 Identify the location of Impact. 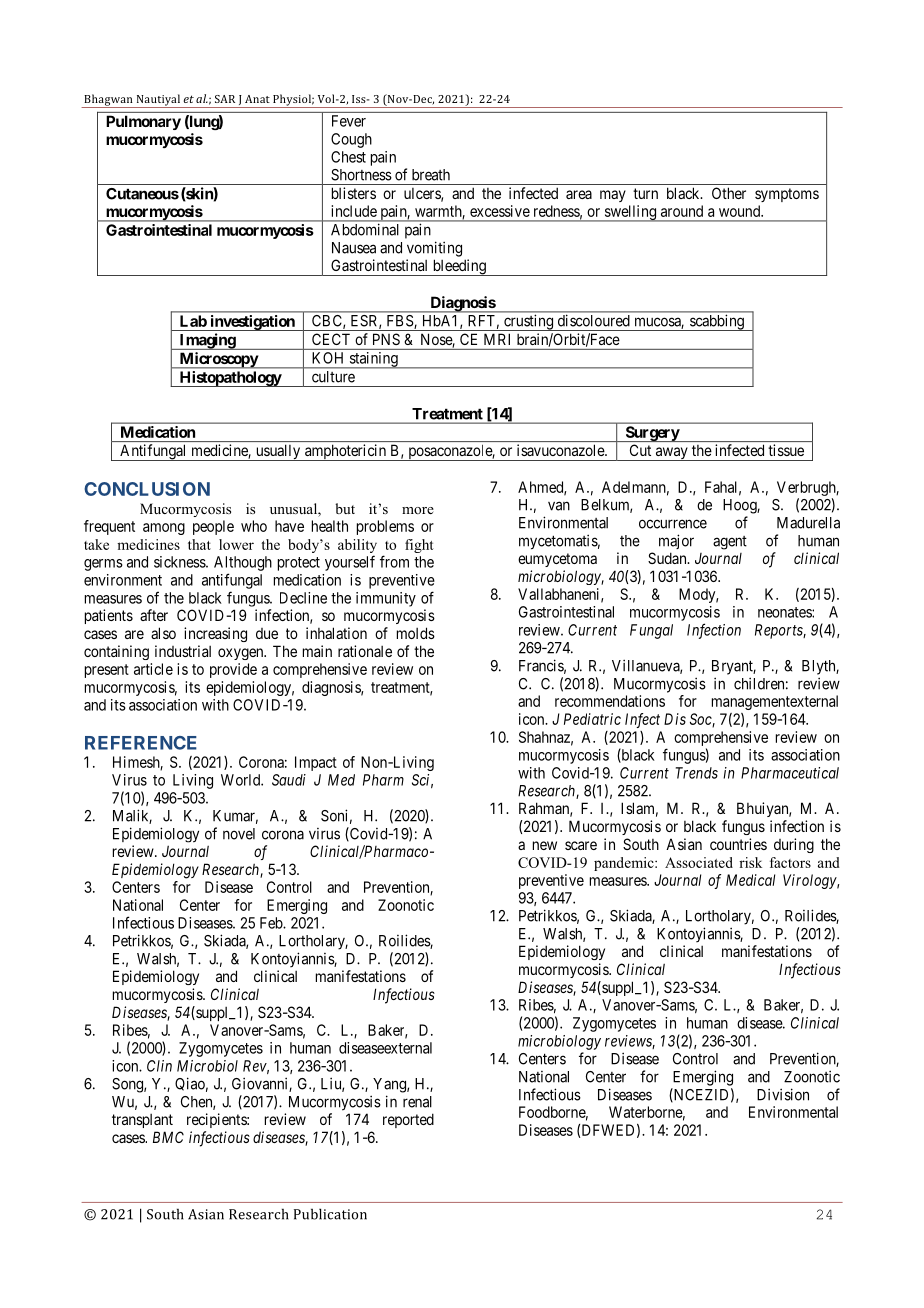
(316, 763).
